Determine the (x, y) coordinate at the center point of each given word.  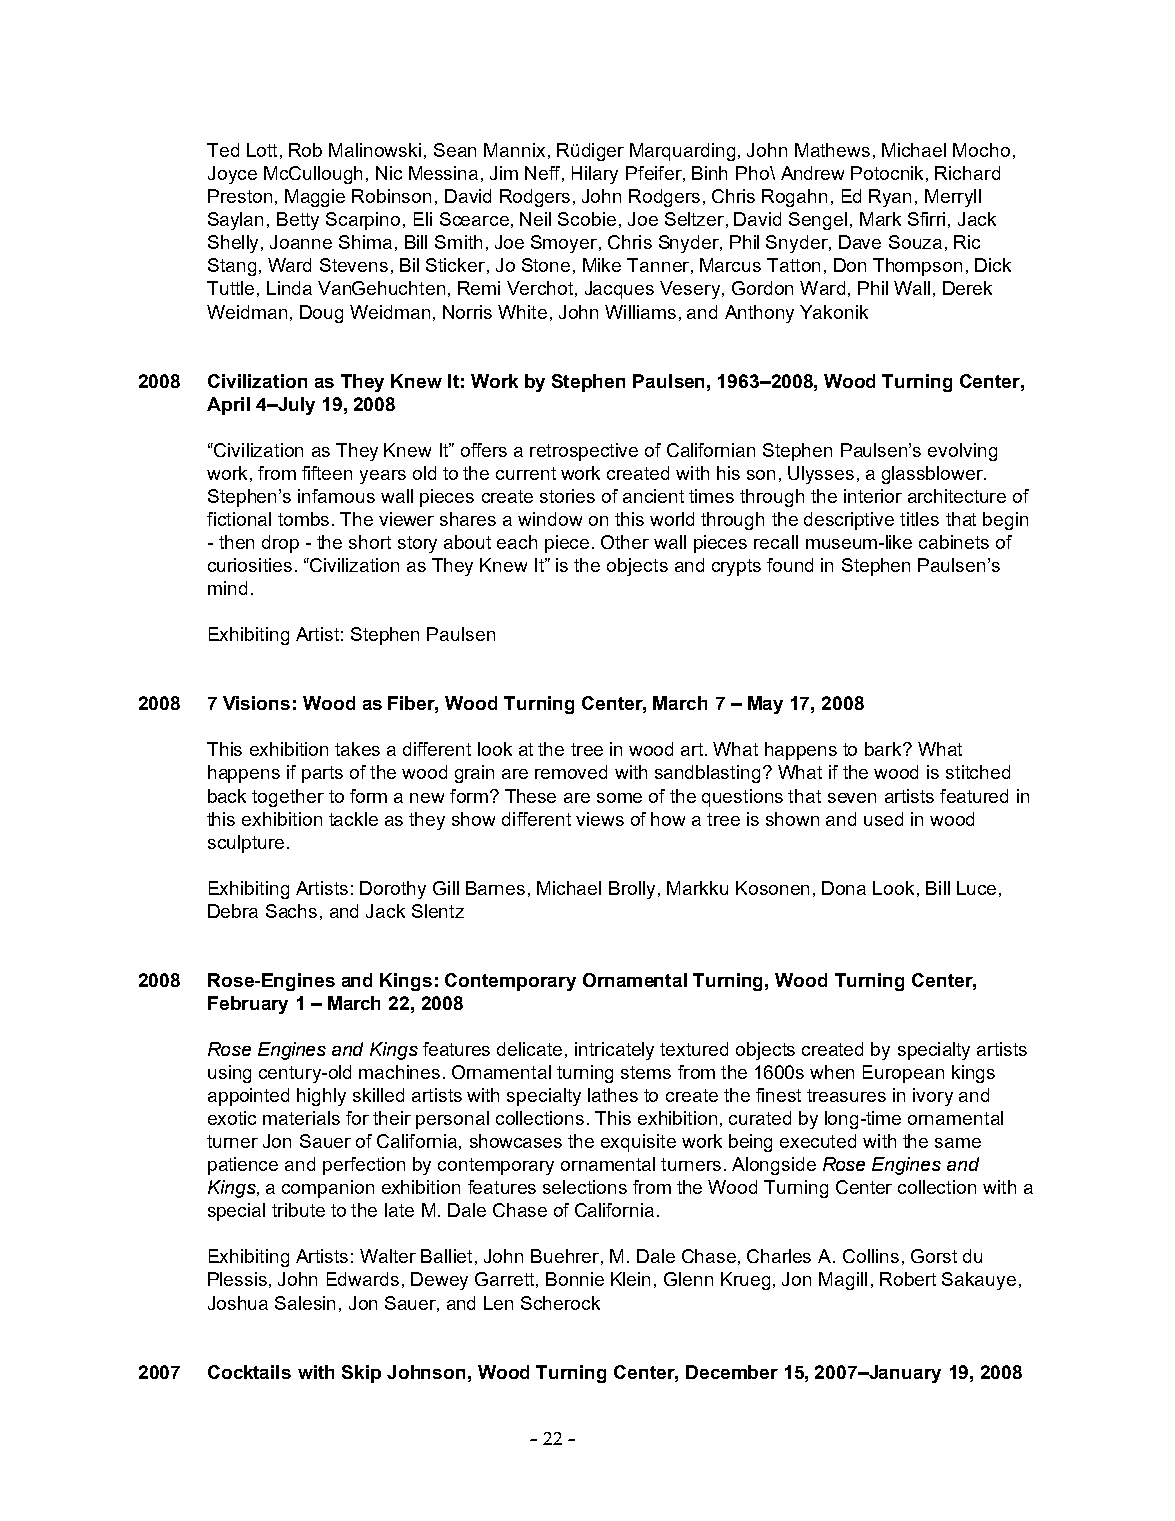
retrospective (584, 452)
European (903, 1074)
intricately (614, 1051)
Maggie (315, 198)
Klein (630, 1279)
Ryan (890, 198)
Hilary (595, 175)
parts (322, 774)
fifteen (327, 473)
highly (321, 1097)
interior (873, 496)
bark (884, 749)
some (619, 798)
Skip (361, 1374)
